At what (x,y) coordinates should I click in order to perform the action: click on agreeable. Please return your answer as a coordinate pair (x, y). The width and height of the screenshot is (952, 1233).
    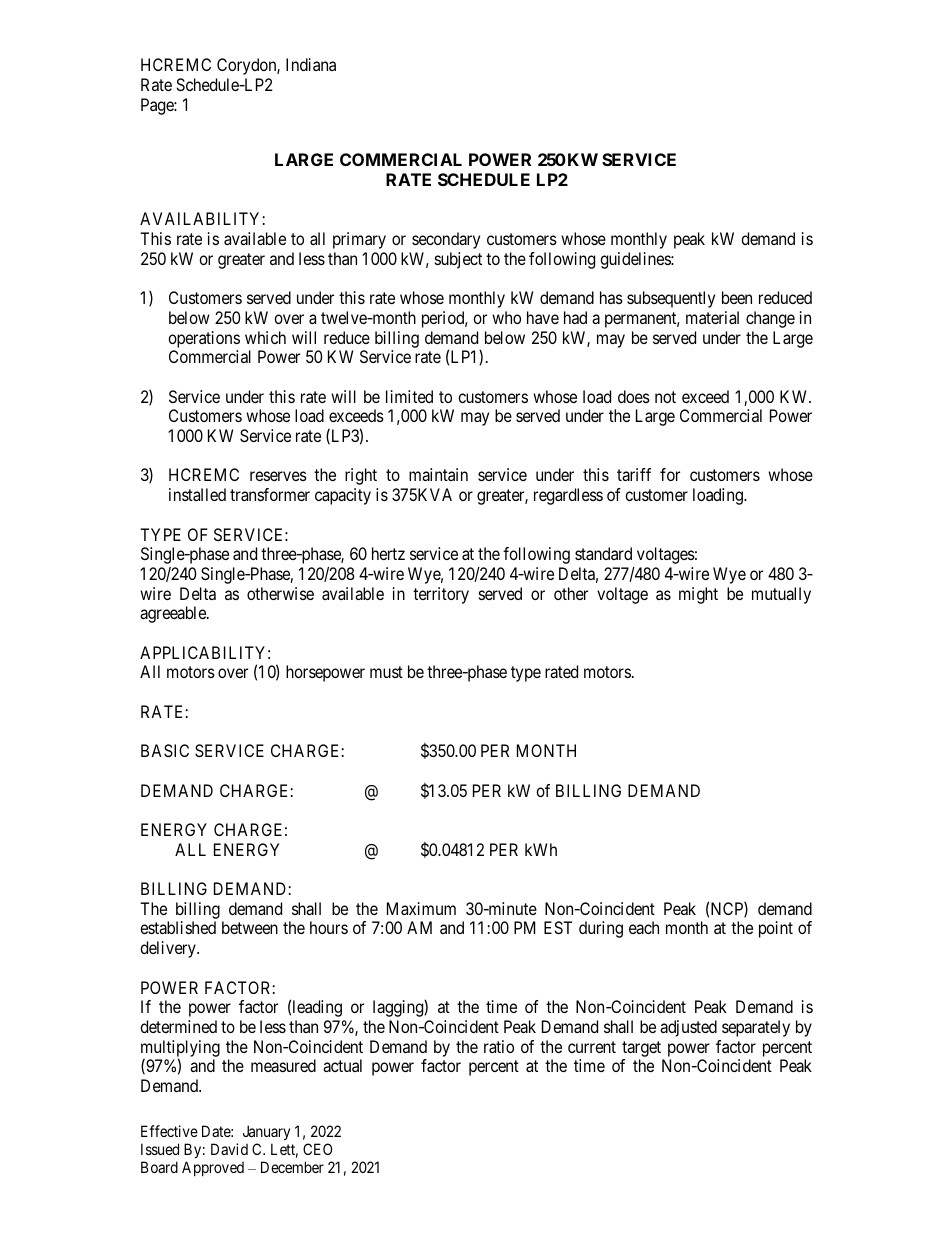
    Looking at the image, I should click on (174, 614).
